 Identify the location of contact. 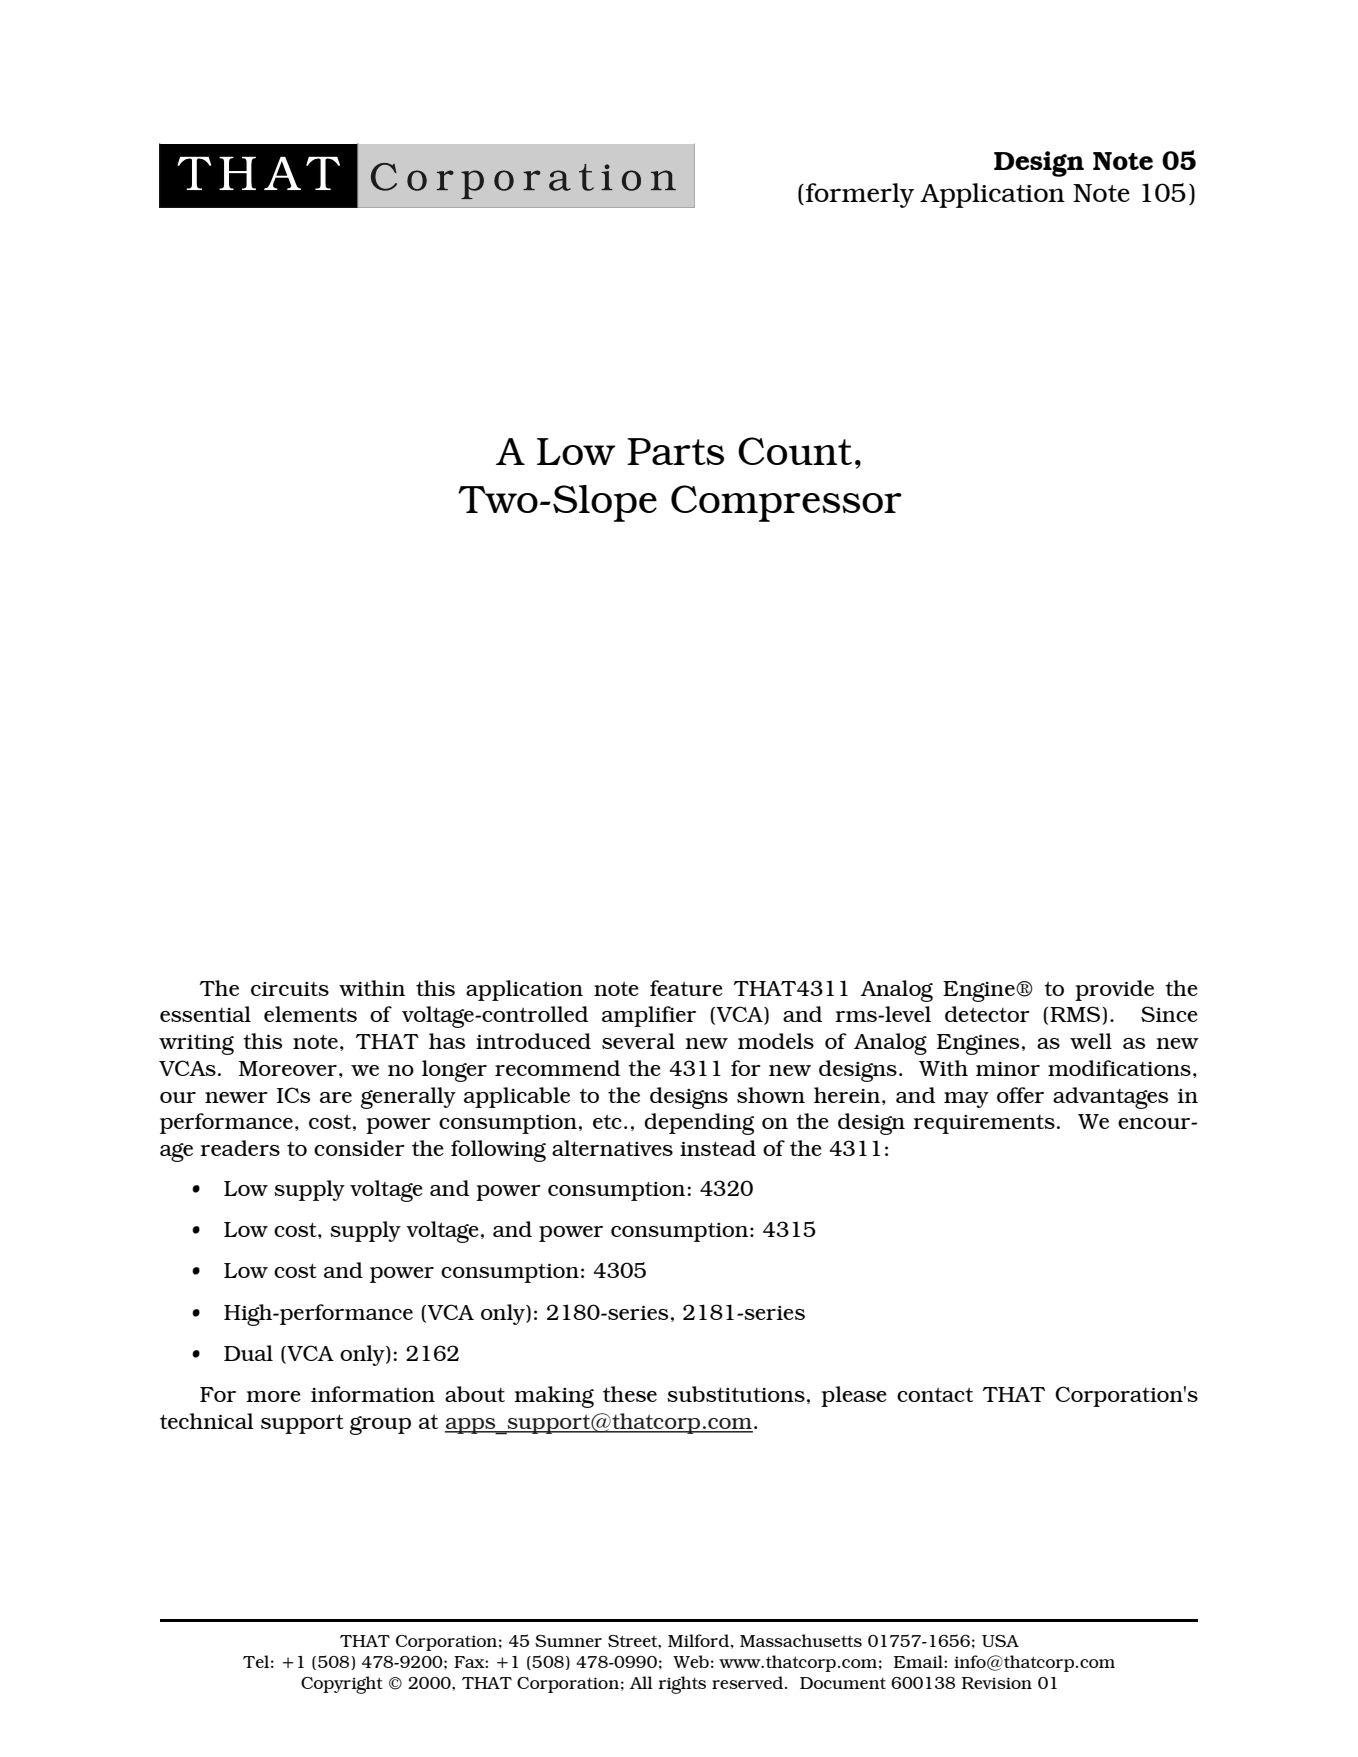
(935, 1395).
